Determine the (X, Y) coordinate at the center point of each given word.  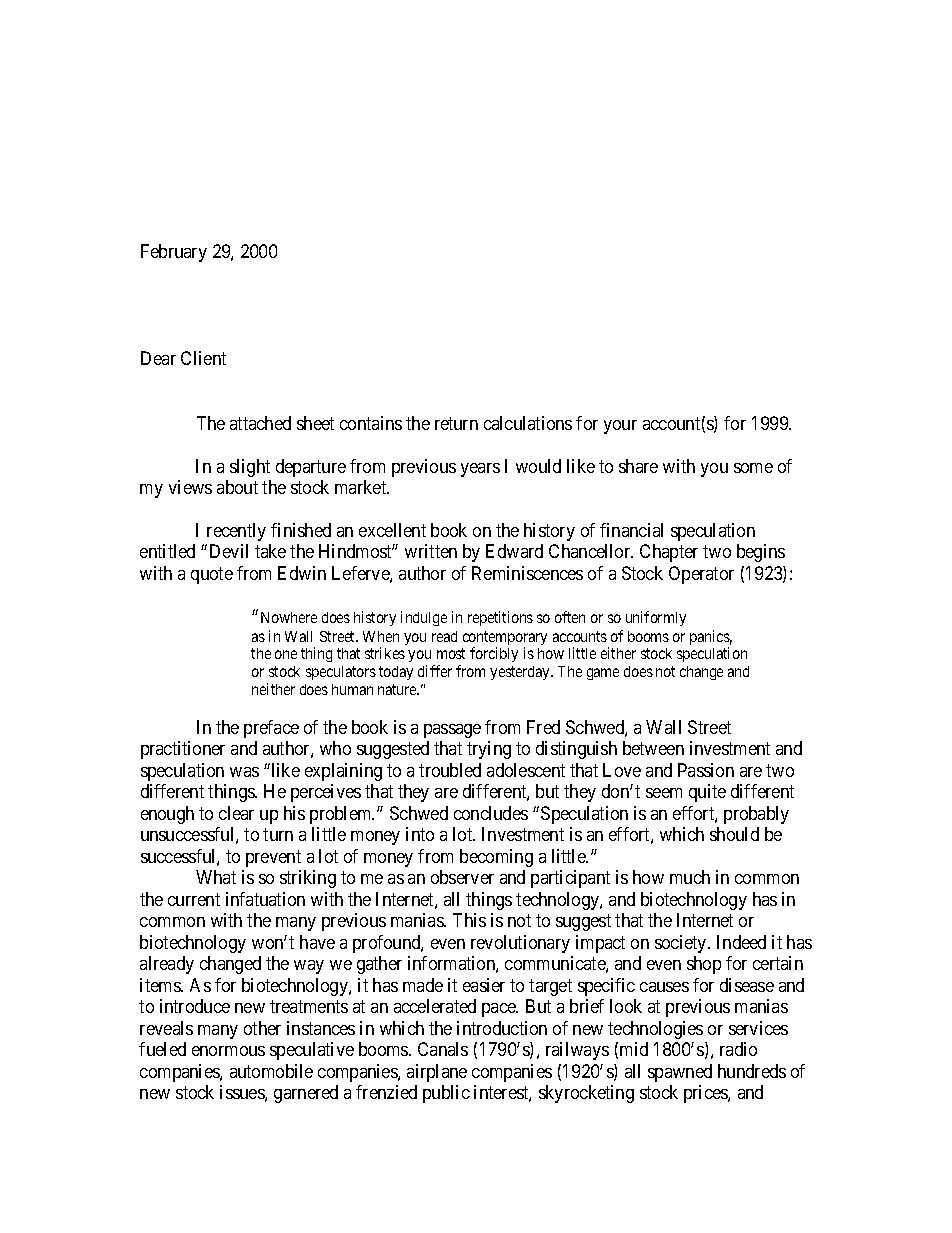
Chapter (669, 553)
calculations (528, 423)
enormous (228, 1051)
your (620, 427)
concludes (491, 813)
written (431, 551)
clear (236, 813)
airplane (437, 1073)
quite (707, 793)
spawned (680, 1073)
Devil (229, 551)
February (174, 253)
